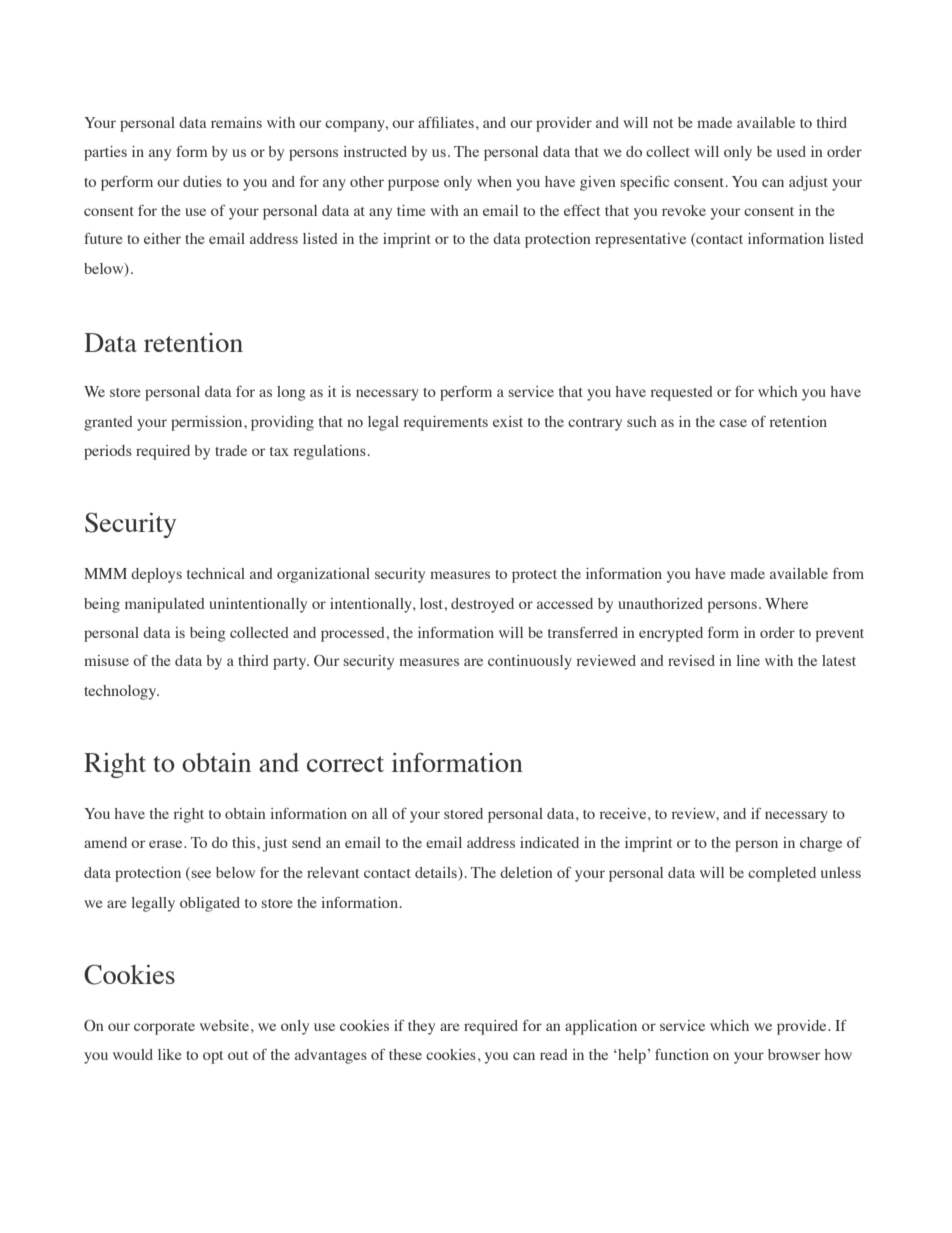 The width and height of the page is (952, 1233). What do you see at coordinates (164, 1028) in the page?
I see `corporate` at bounding box center [164, 1028].
